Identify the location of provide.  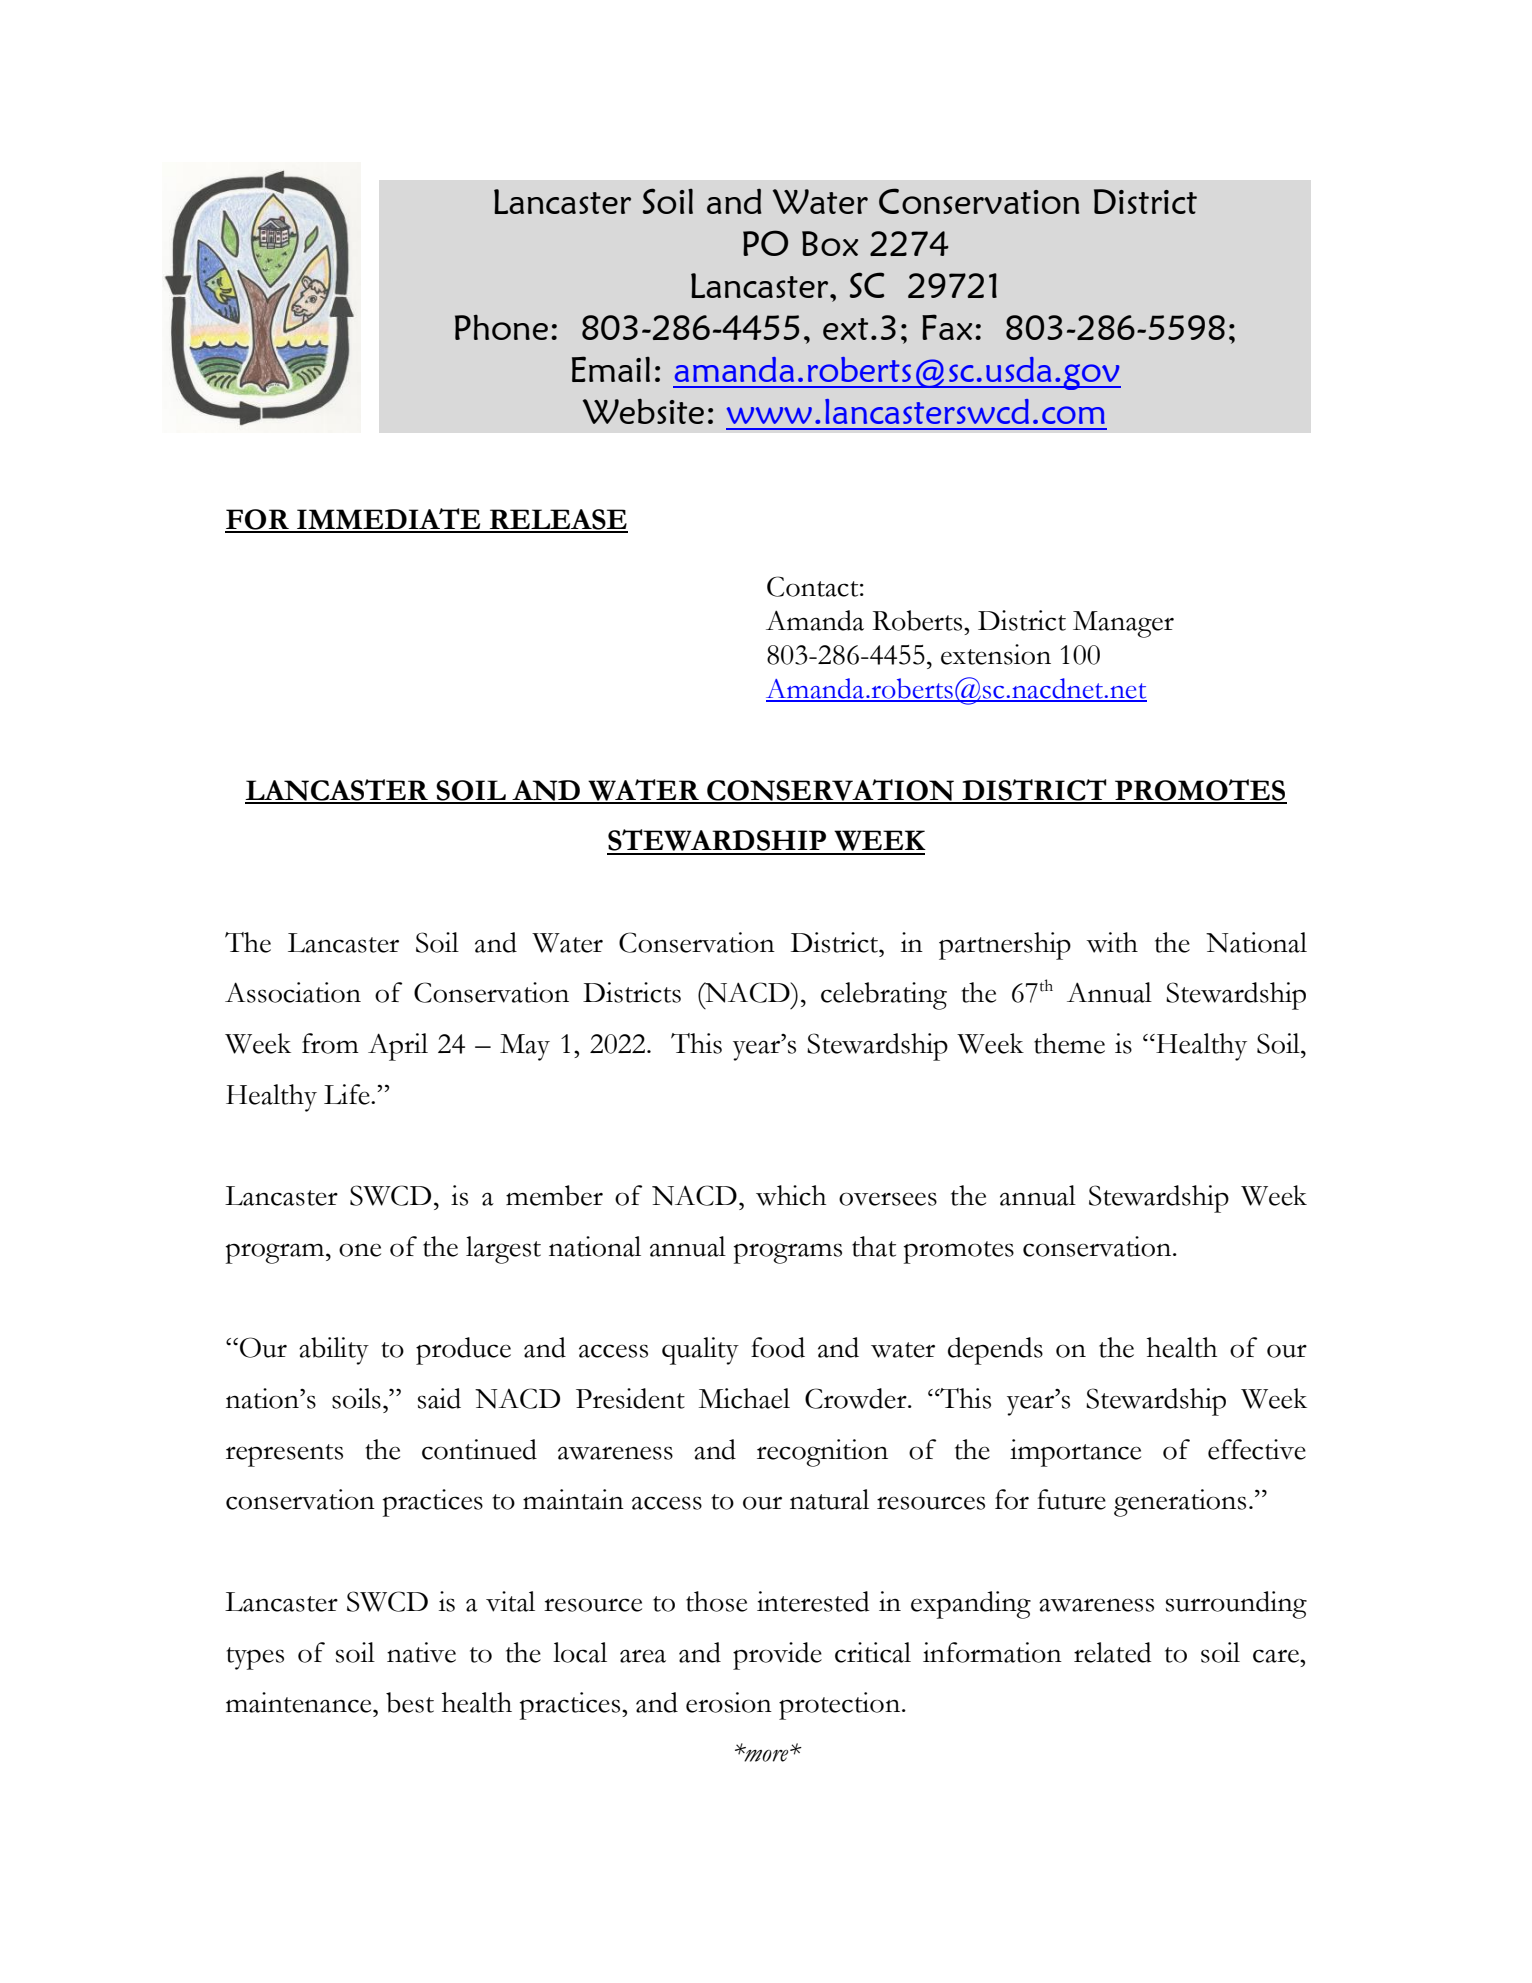
(777, 1656).
